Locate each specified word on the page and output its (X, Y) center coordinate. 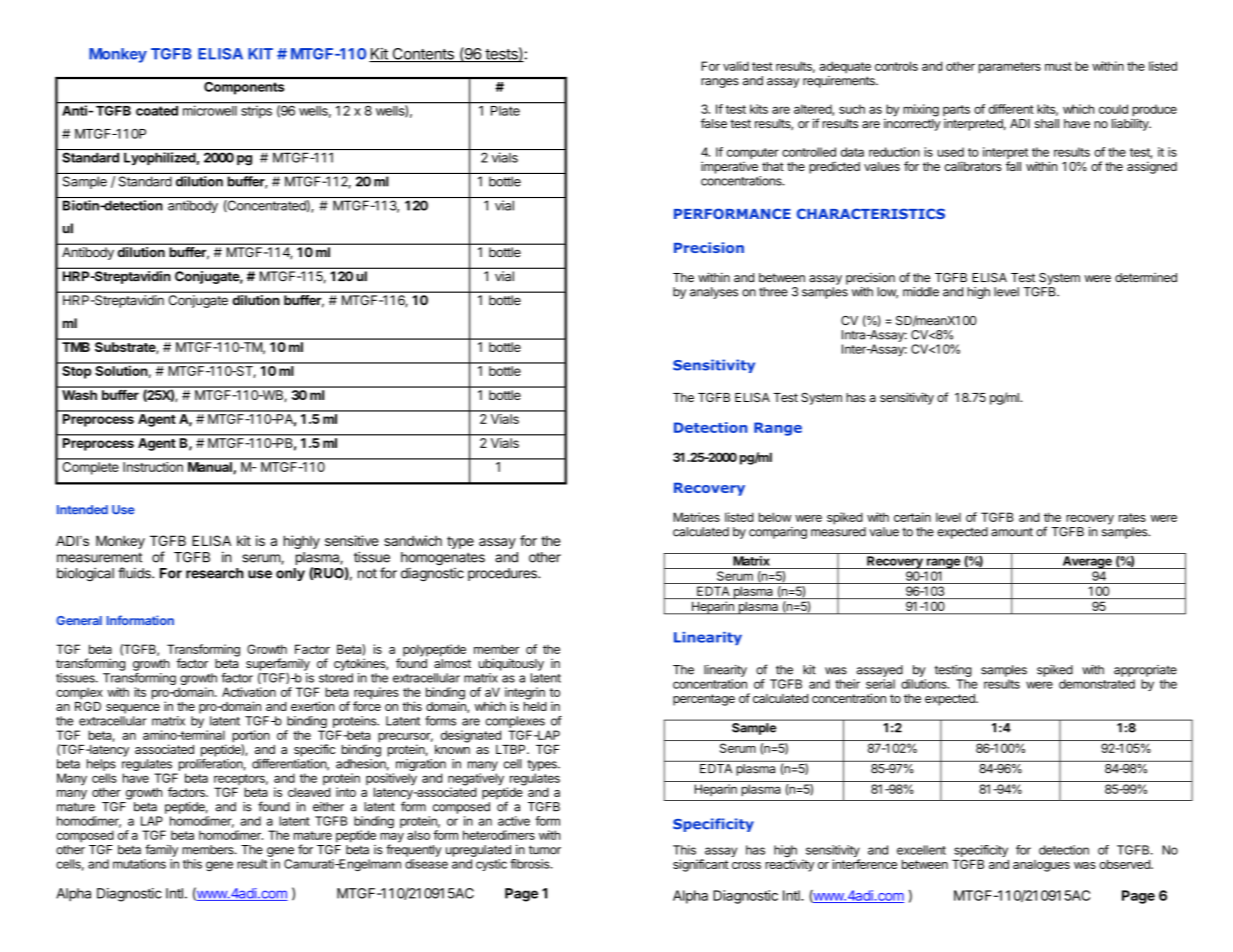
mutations (139, 864)
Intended (82, 510)
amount (1012, 532)
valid (736, 66)
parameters (1010, 68)
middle (921, 292)
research (215, 573)
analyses (714, 293)
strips (257, 112)
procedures (503, 574)
